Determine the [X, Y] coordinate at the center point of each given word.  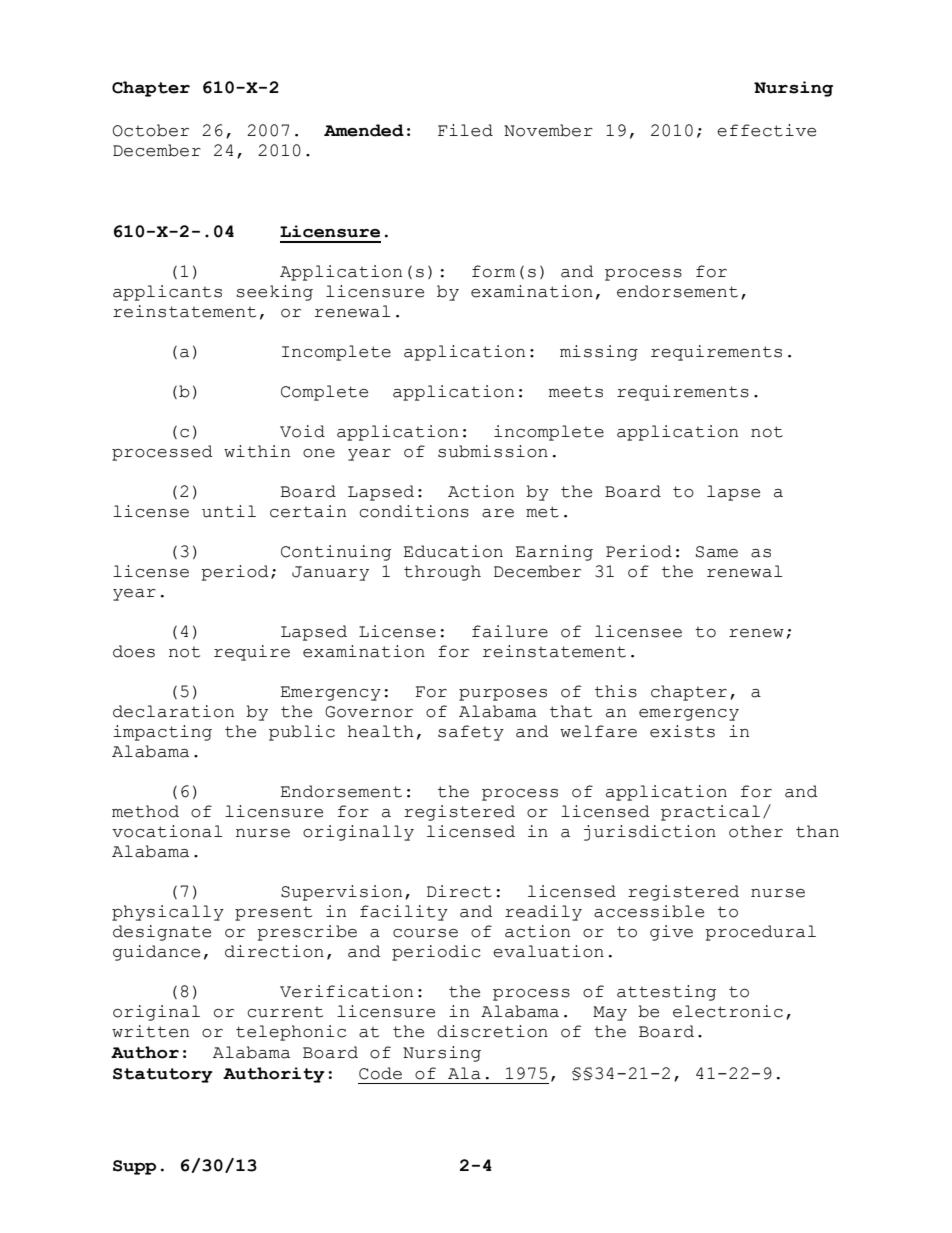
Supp [134, 1167]
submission [493, 451]
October [151, 130]
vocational [167, 831]
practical [710, 813]
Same [717, 552]
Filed [465, 130]
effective [766, 130]
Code [380, 1073]
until [229, 511]
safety [471, 733]
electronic [728, 1011]
